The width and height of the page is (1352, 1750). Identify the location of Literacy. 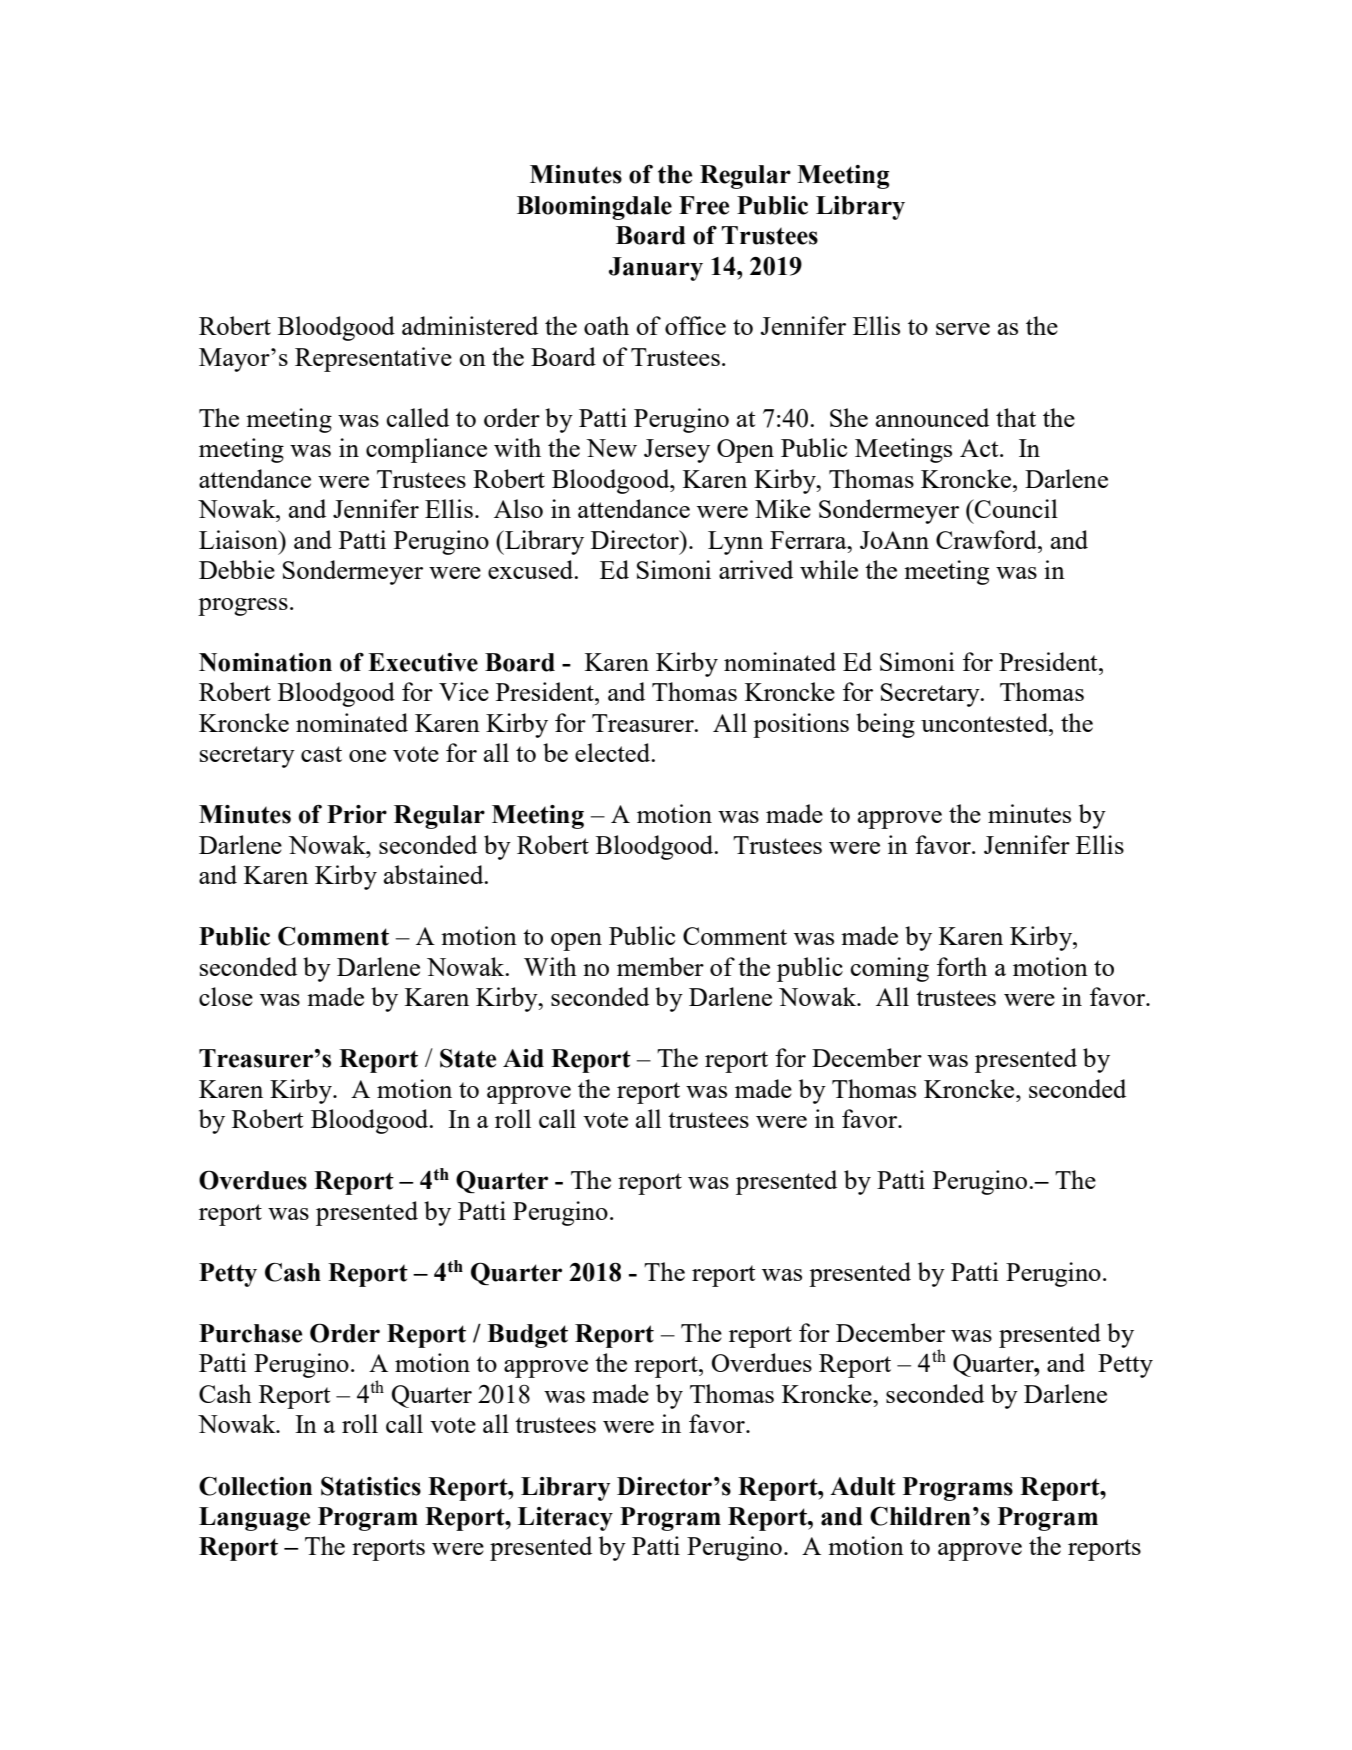
(565, 1519).
